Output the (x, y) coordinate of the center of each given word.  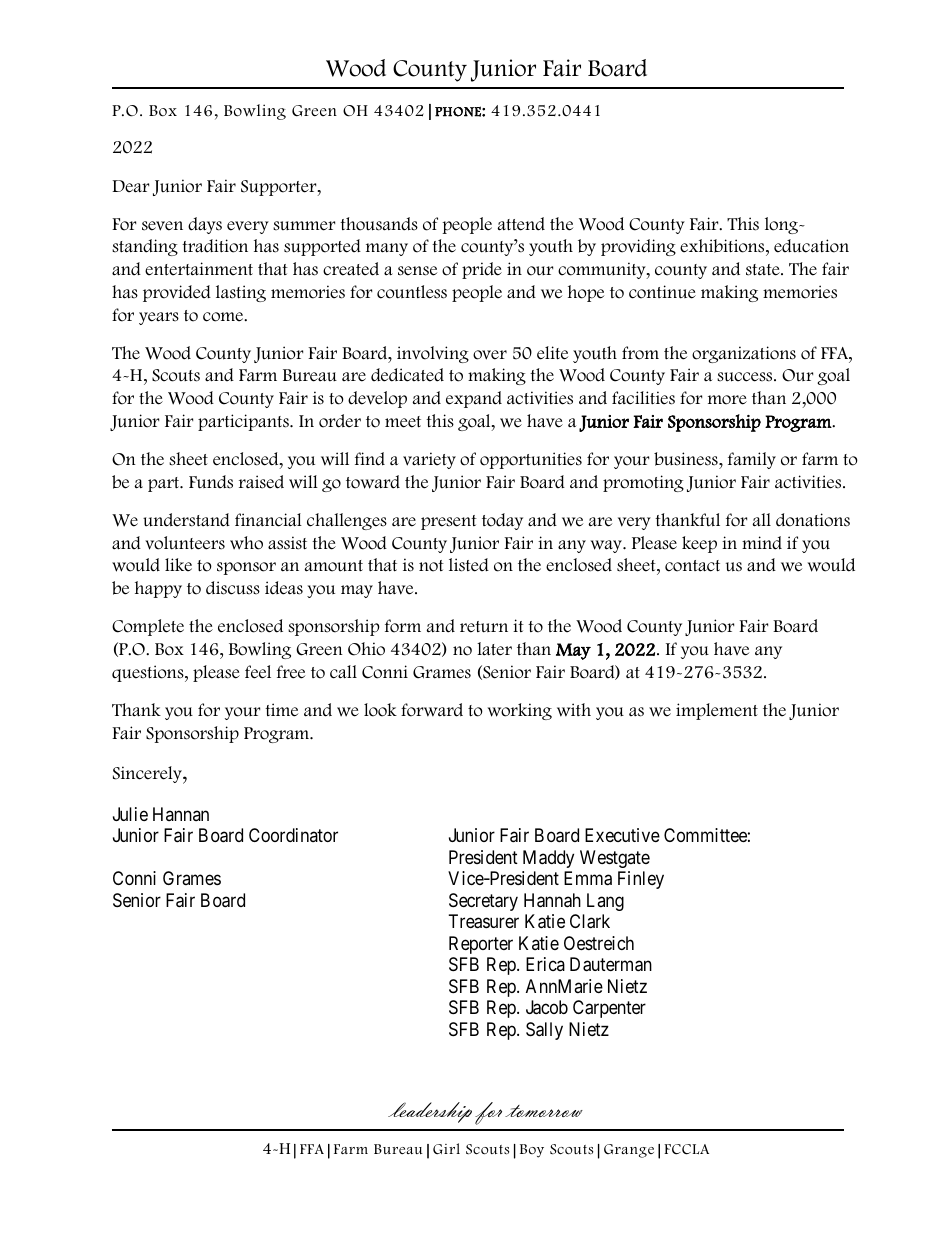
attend (521, 224)
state (764, 270)
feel (258, 672)
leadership (430, 1112)
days (205, 225)
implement (717, 711)
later (494, 649)
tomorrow (544, 1111)
